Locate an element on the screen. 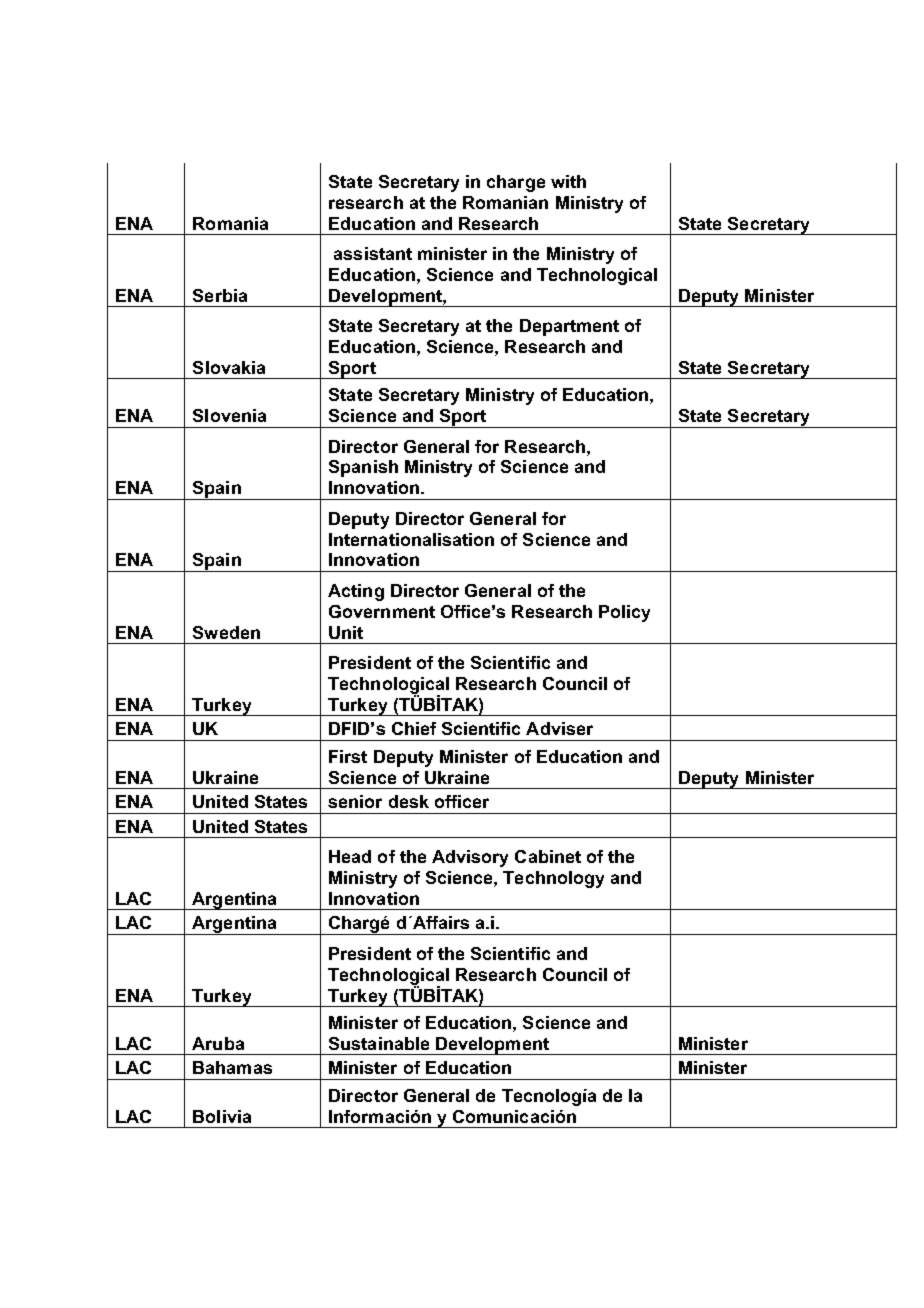 Image resolution: width=924 pixels, height=1308 pixels. Sweden is located at coordinates (226, 632).
